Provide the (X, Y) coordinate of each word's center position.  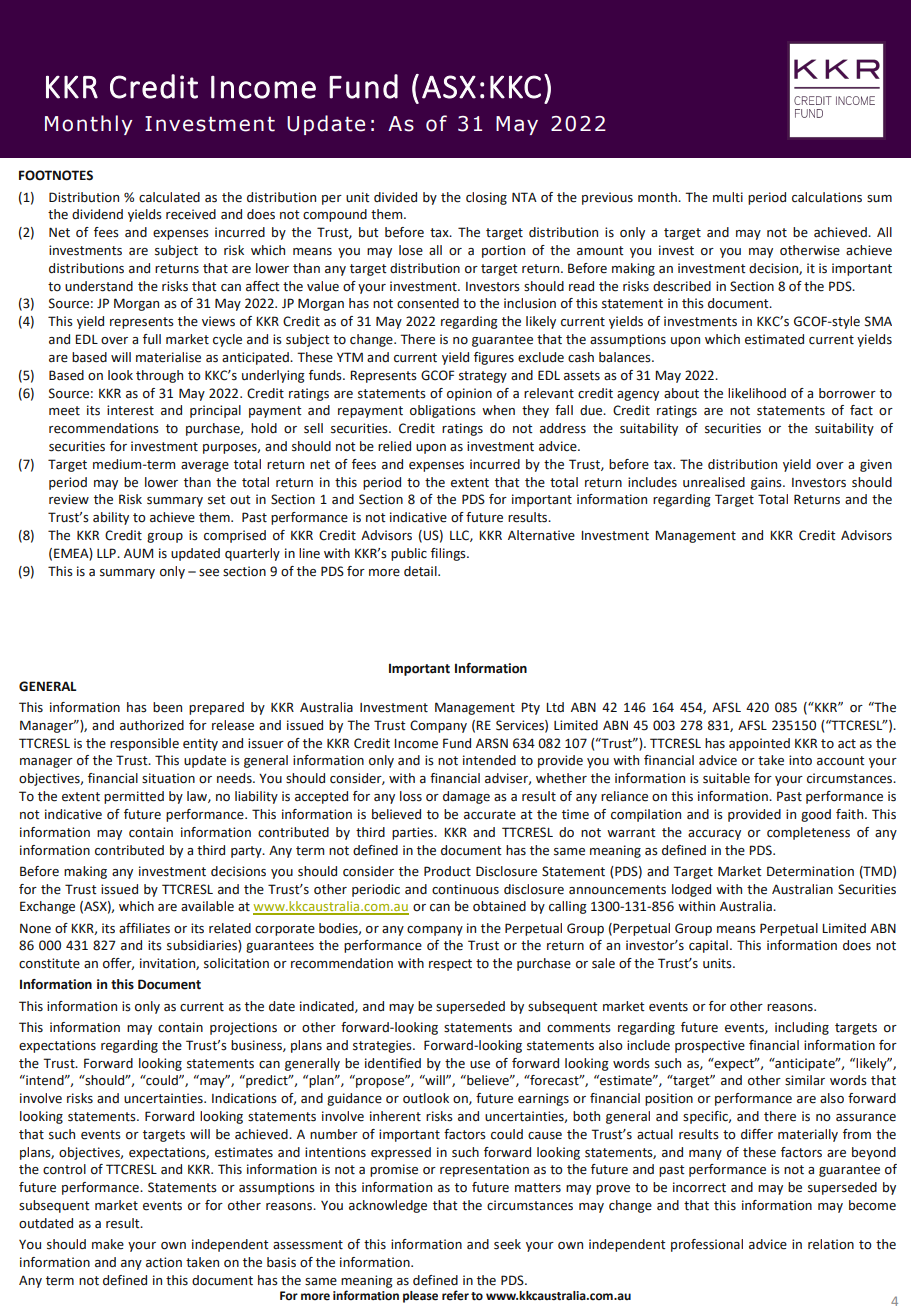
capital (708, 946)
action (164, 1262)
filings (449, 554)
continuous (465, 889)
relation (831, 1244)
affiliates (144, 928)
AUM (138, 553)
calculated (169, 197)
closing (486, 198)
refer (455, 1295)
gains (767, 483)
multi (728, 197)
